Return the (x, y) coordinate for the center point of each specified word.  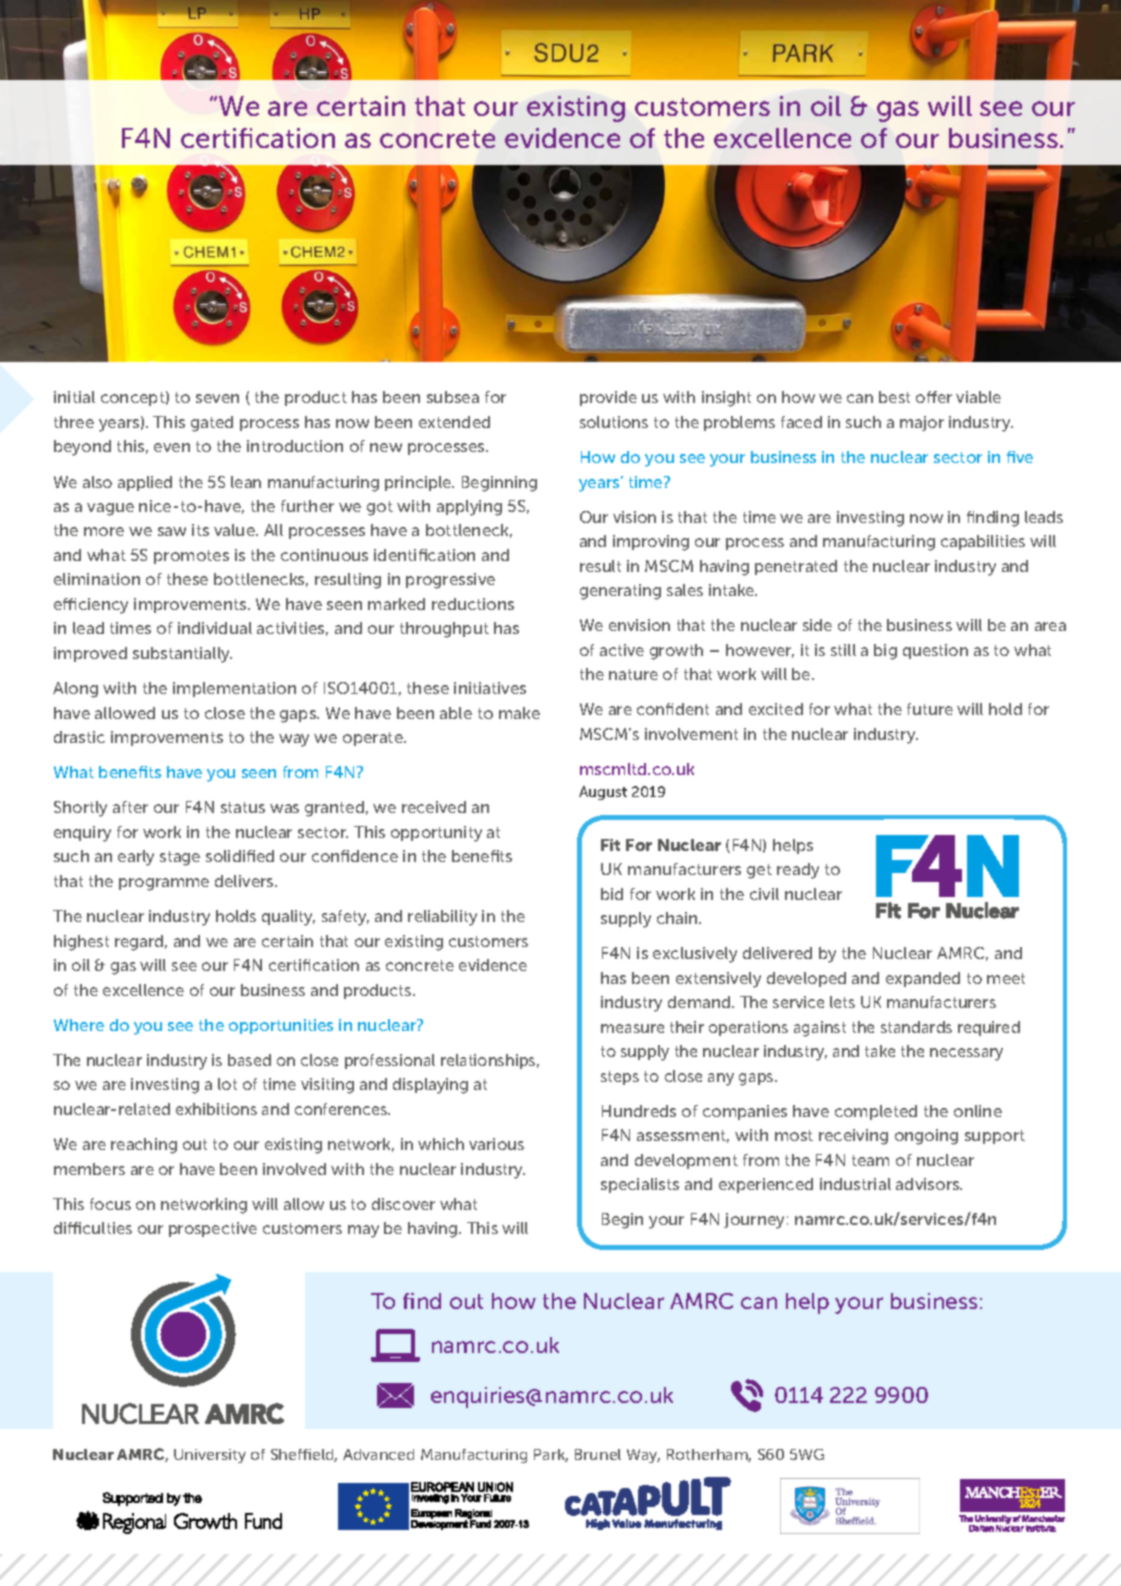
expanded (923, 979)
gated (212, 424)
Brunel (598, 1454)
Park (551, 1455)
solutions (614, 422)
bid (612, 894)
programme (164, 884)
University (210, 1456)
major (922, 423)
